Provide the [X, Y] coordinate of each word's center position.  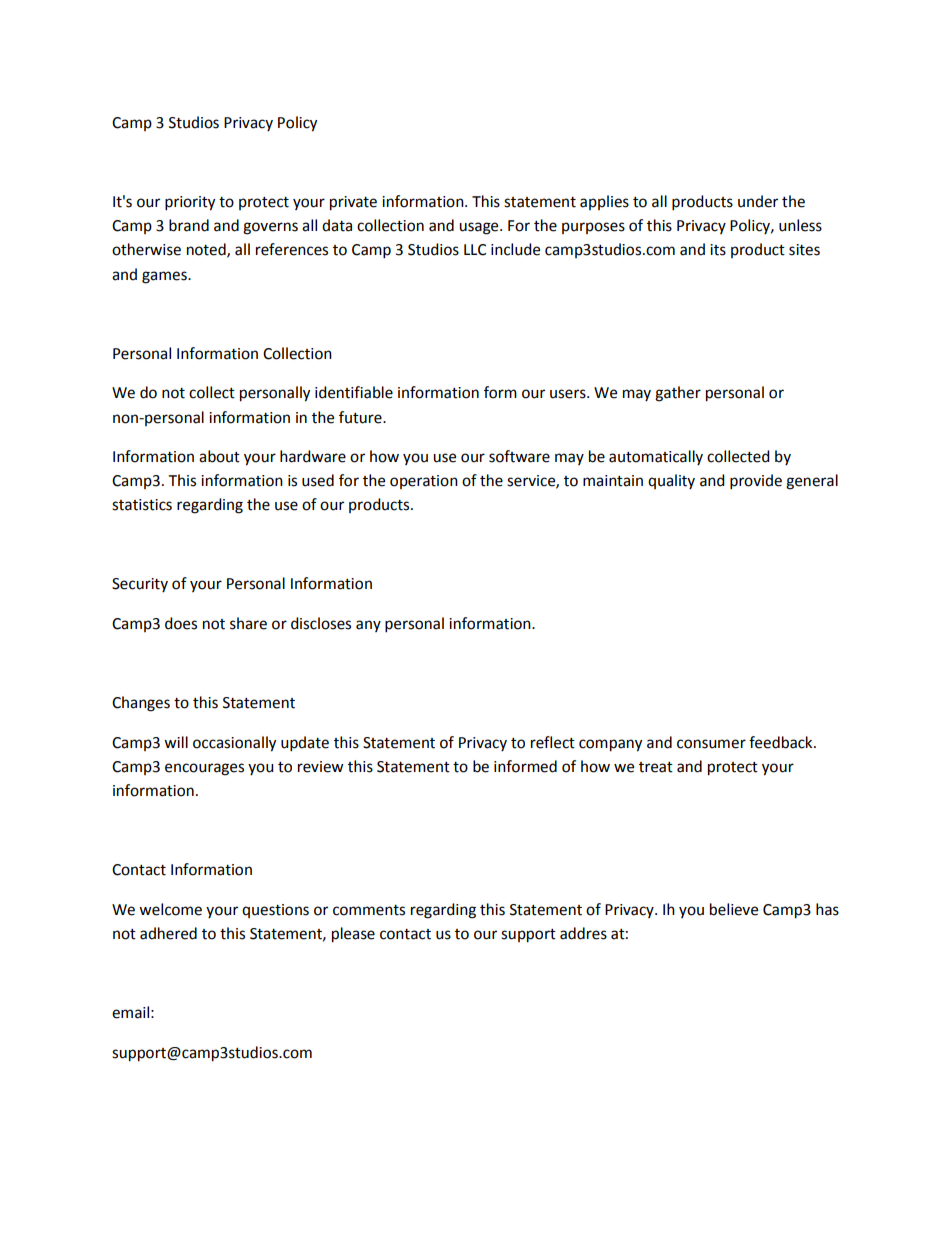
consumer [711, 744]
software [519, 456]
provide [756, 482]
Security [140, 585]
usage [480, 228]
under [758, 201]
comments [369, 910]
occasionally [234, 744]
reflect [553, 742]
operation [424, 482]
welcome [170, 909]
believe [734, 909]
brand [189, 225]
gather [678, 394]
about [219, 456]
